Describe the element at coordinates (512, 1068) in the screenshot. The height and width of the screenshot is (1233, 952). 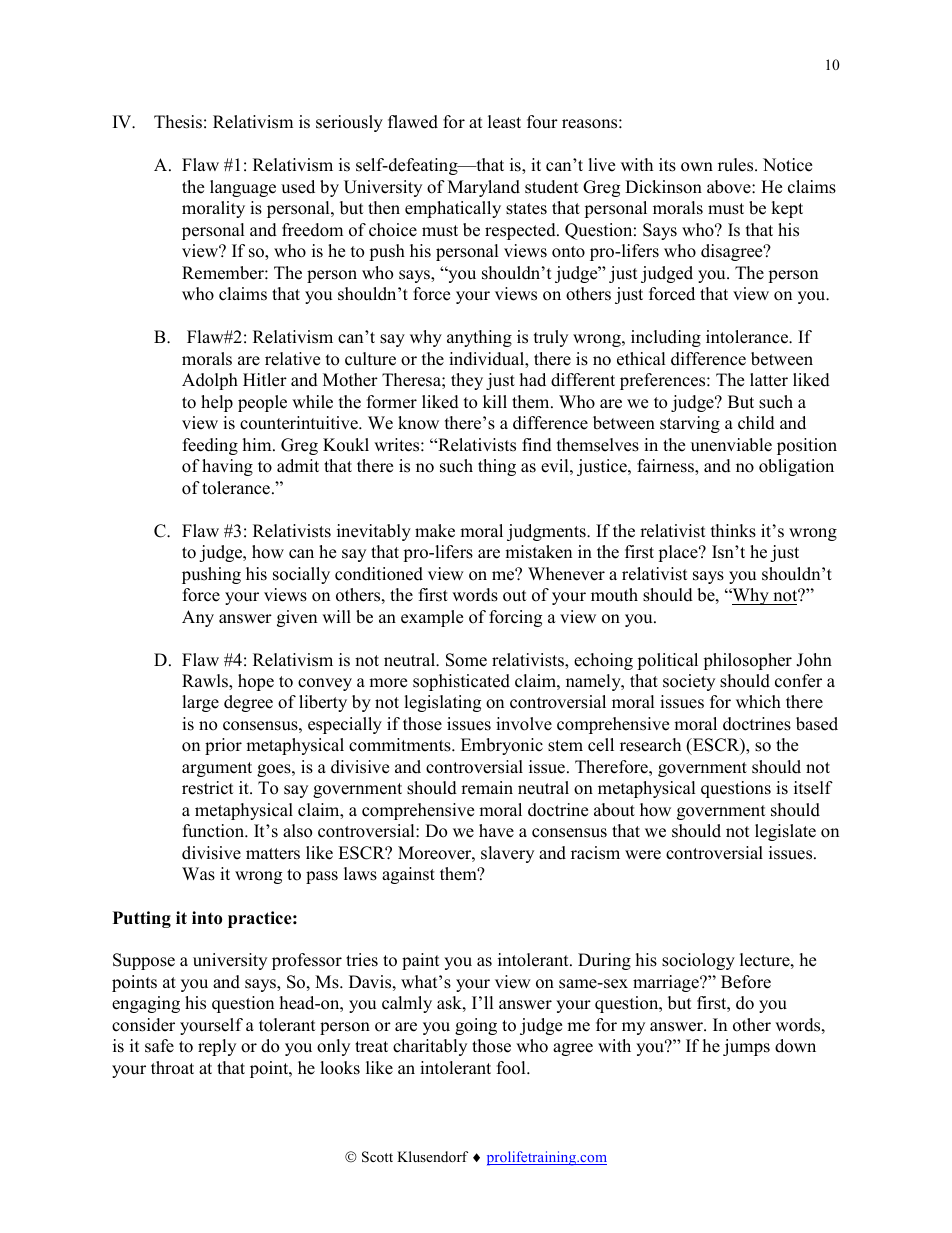
I see `fool` at that location.
